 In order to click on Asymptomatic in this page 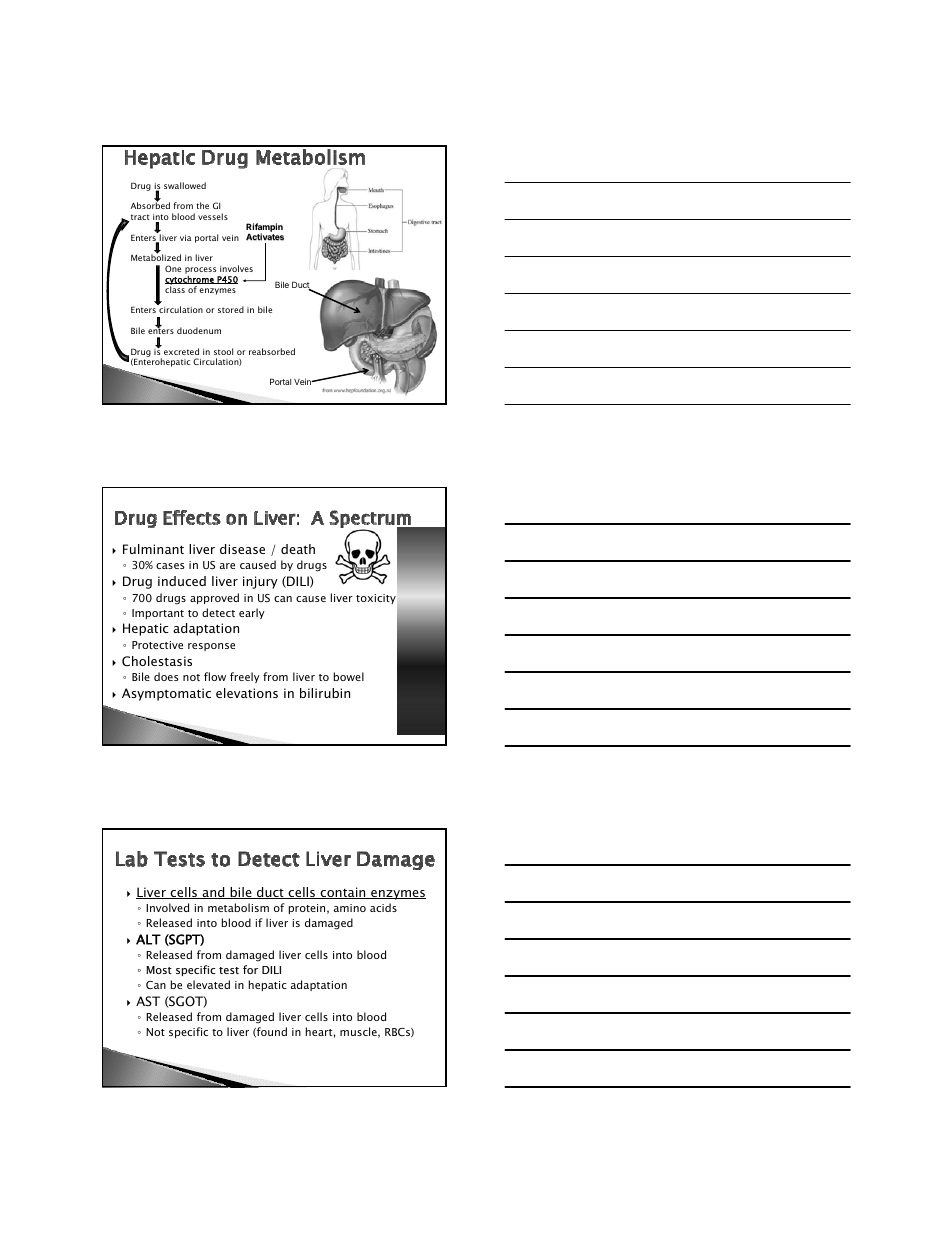, I will do `click(166, 694)`.
